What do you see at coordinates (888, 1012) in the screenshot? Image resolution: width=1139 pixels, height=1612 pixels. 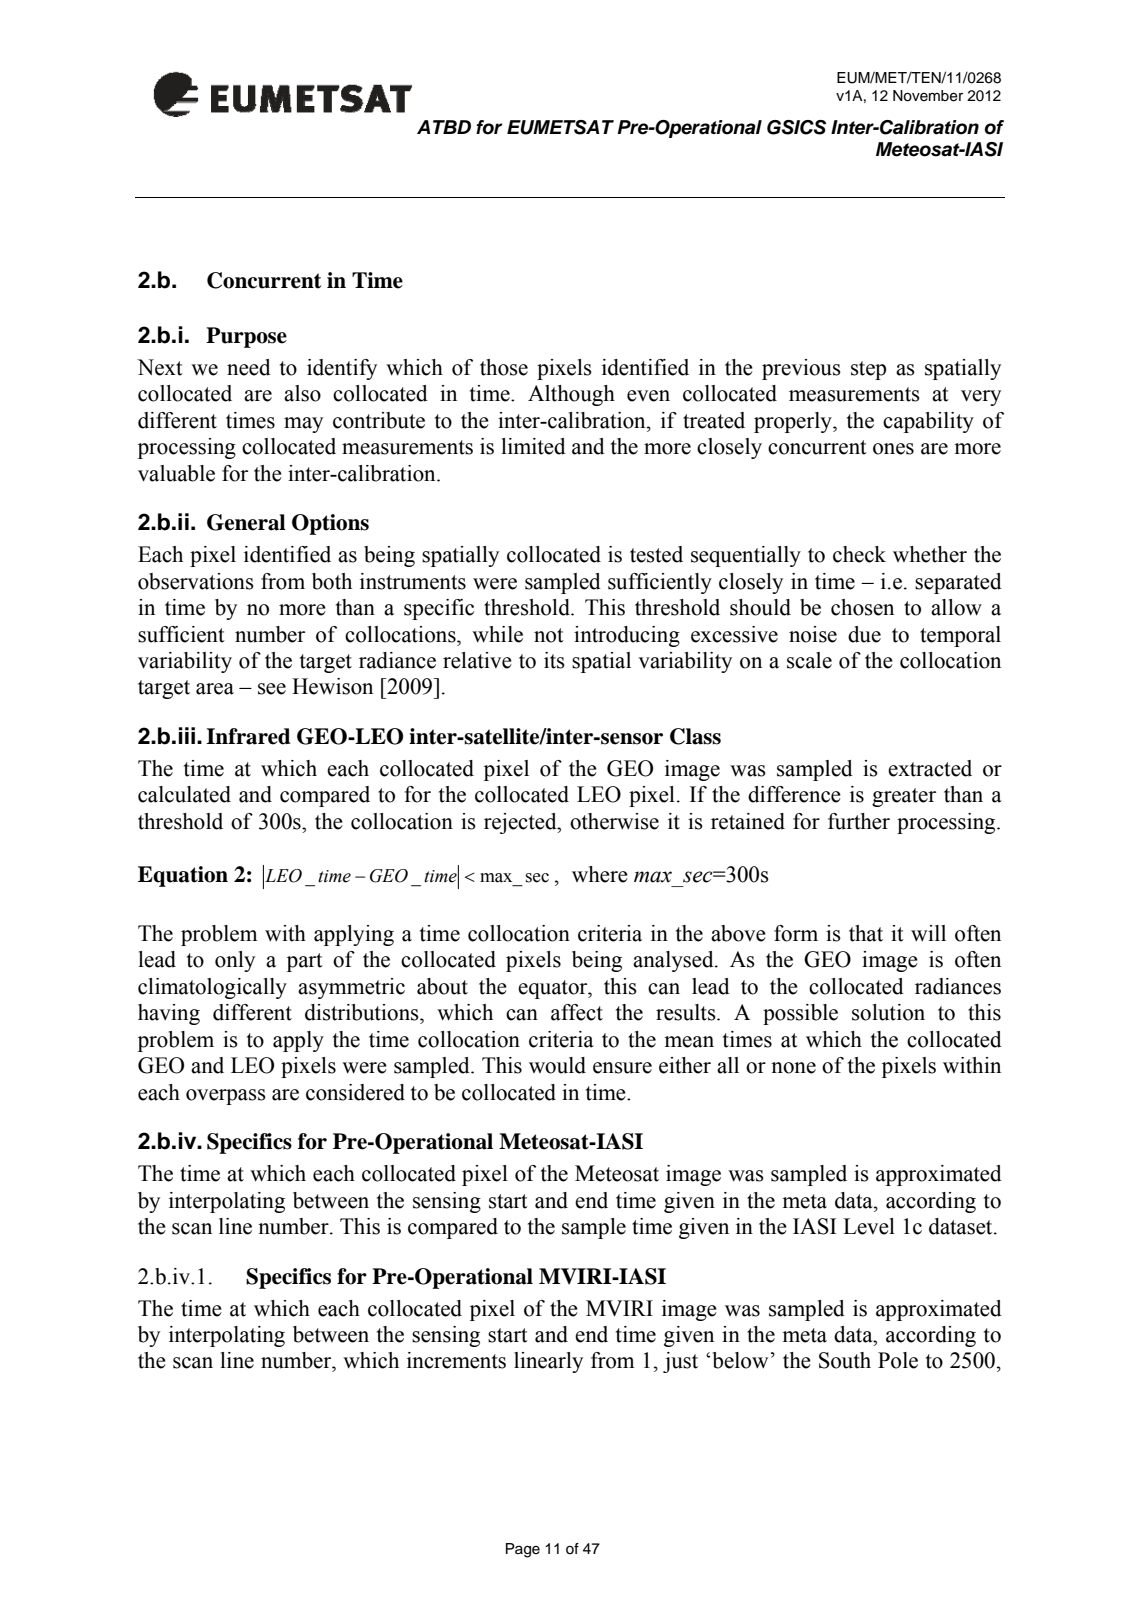 I see `solution` at bounding box center [888, 1012].
